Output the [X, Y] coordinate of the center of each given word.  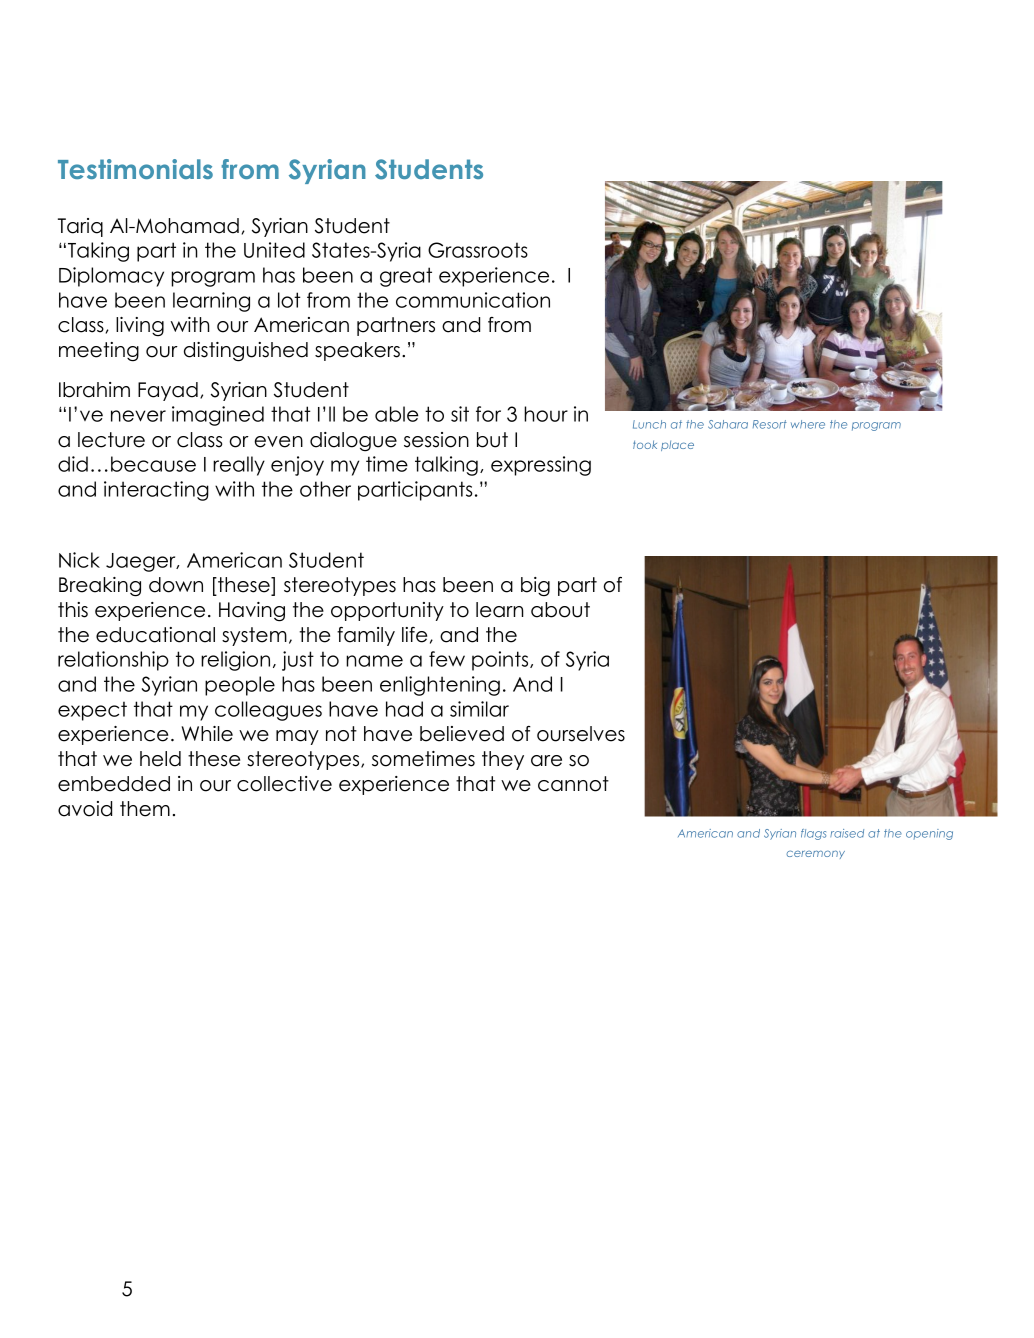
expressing [541, 466]
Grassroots [478, 250]
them [145, 809]
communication [473, 300]
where [808, 424]
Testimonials [135, 169]
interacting [156, 491]
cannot [573, 784]
